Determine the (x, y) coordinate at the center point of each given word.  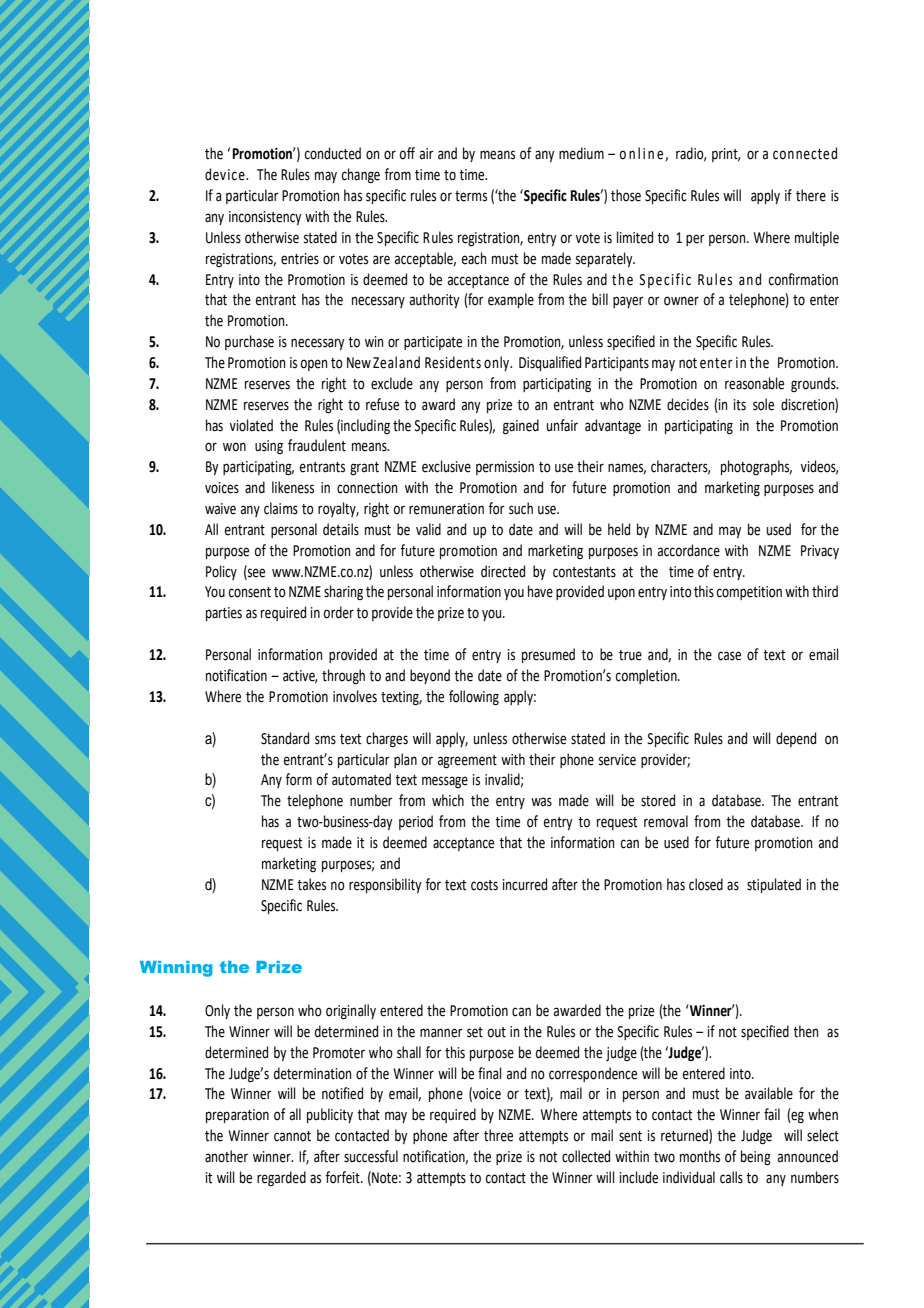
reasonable (754, 383)
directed (503, 571)
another (226, 1156)
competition (749, 593)
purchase (249, 342)
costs (484, 885)
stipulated (774, 885)
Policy (221, 572)
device (226, 174)
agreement (467, 762)
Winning (176, 969)
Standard (285, 738)
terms (471, 196)
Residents (453, 362)
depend (796, 739)
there (811, 195)
